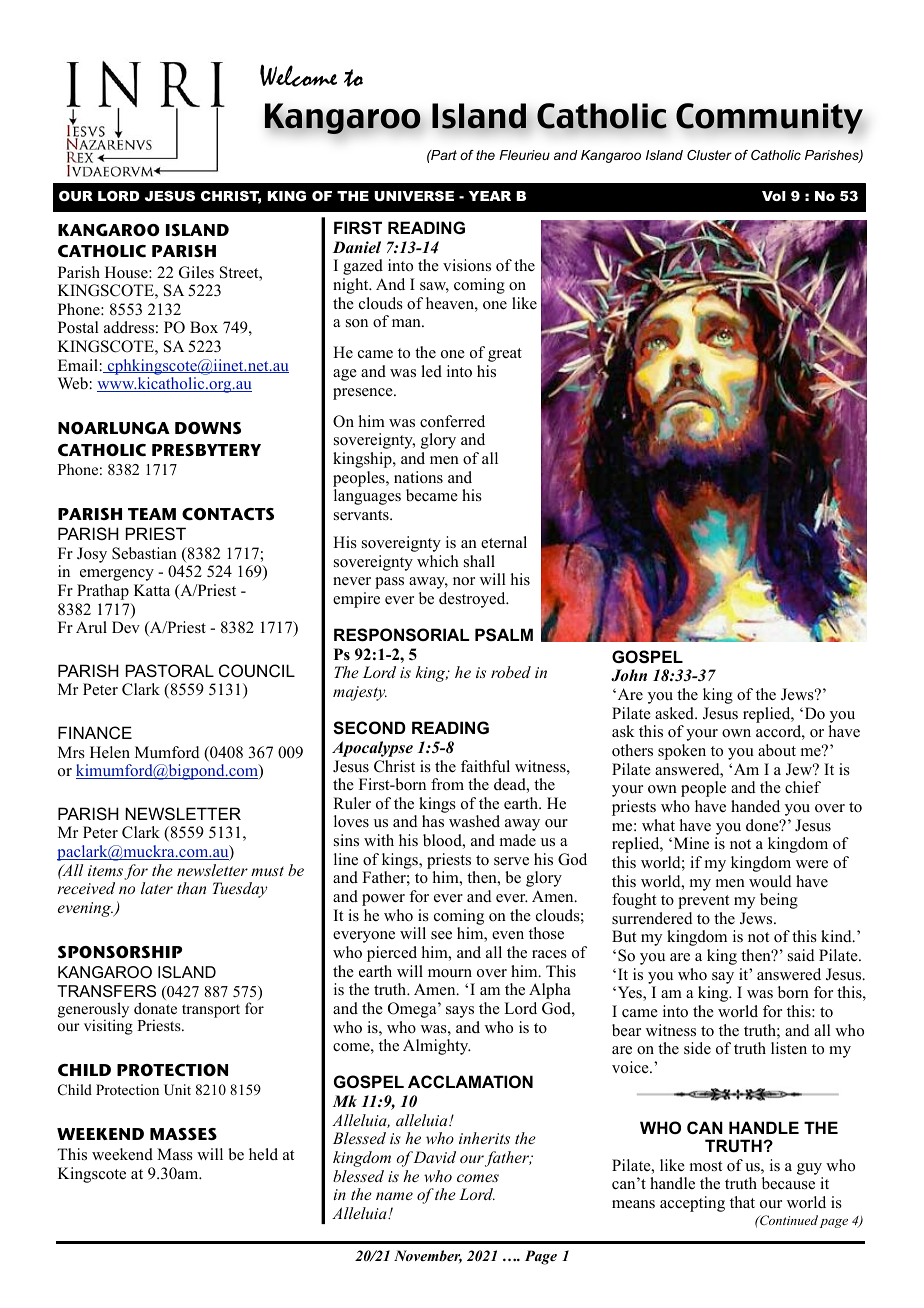 This document has width=924, height=1308. Describe the element at coordinates (511, 672) in the document. I see `robed` at that location.
